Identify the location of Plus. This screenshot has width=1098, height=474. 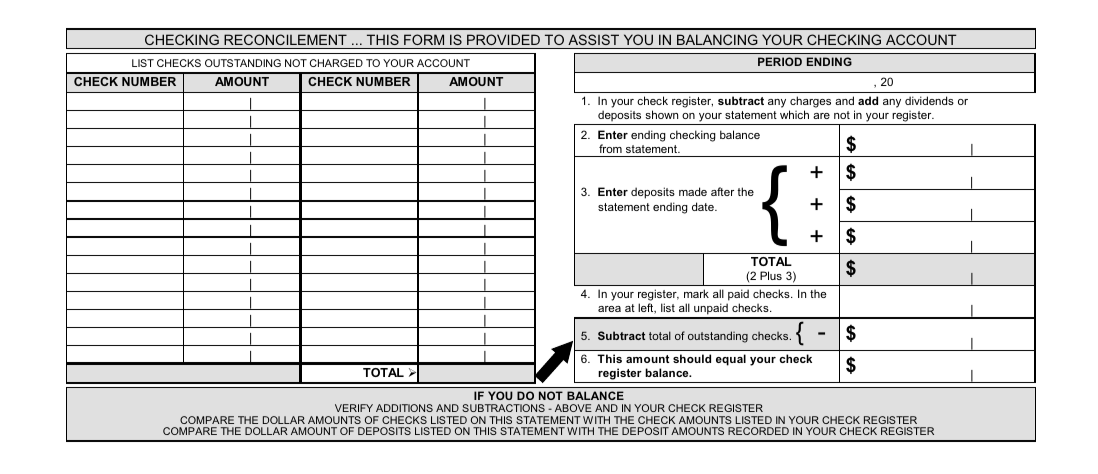
(771, 275).
